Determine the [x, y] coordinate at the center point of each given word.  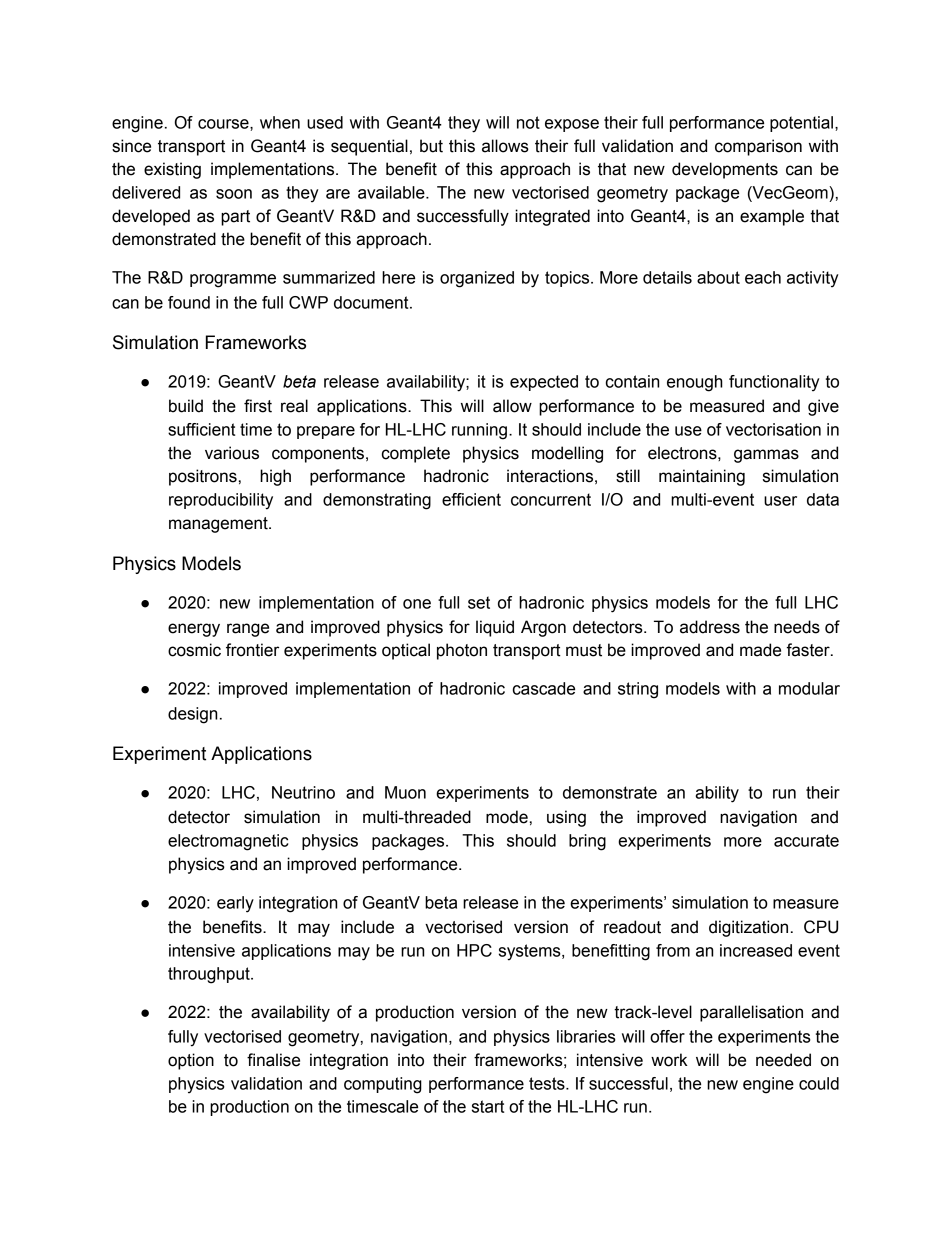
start [488, 1106]
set [479, 602]
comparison [758, 147]
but [431, 146]
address [710, 627]
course [224, 124]
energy [194, 630]
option [191, 1061]
